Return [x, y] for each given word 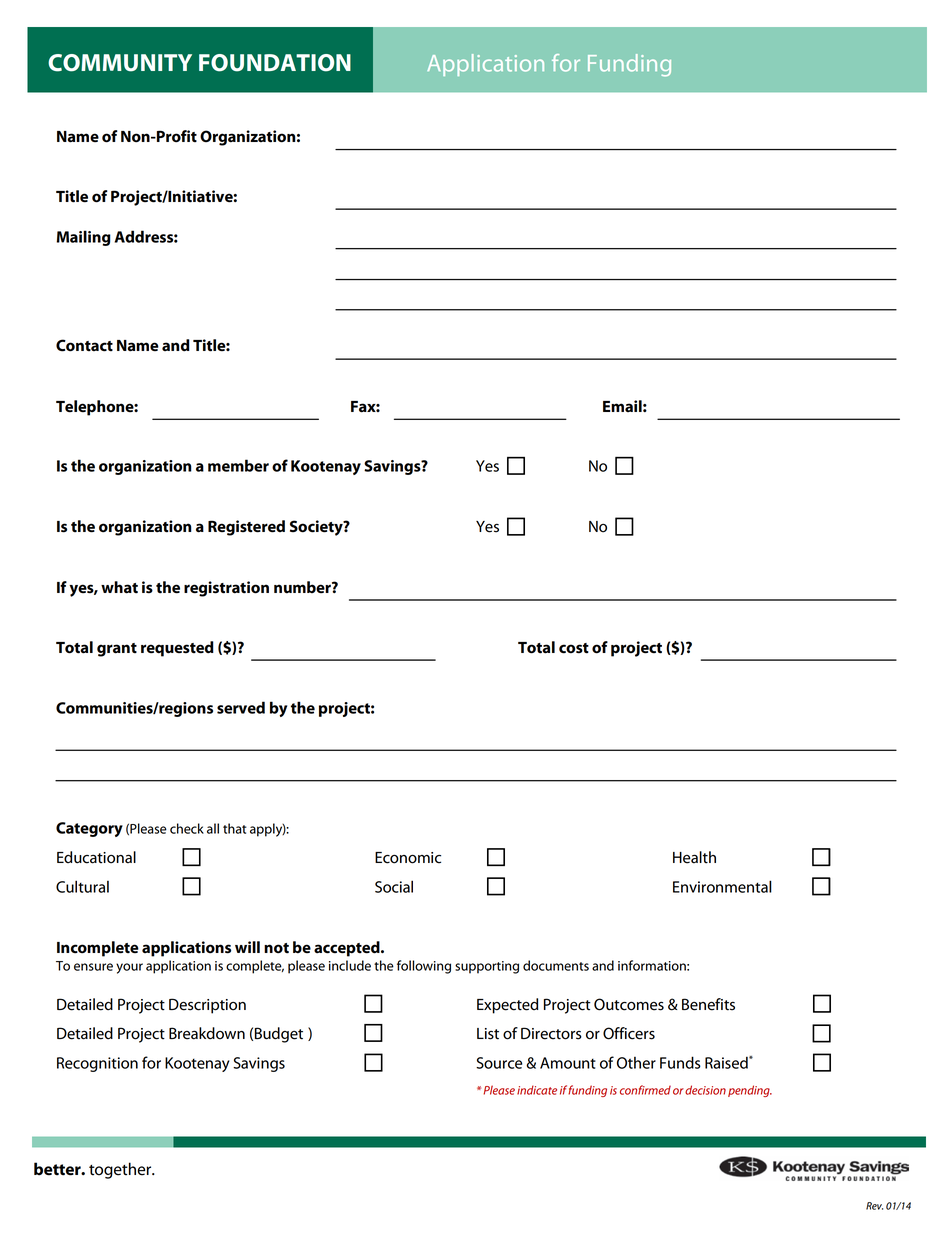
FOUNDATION [275, 63]
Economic [408, 858]
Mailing [84, 238]
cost [574, 648]
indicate [537, 1090]
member [238, 465]
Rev [874, 1206]
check [187, 828]
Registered [246, 528]
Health [694, 857]
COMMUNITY [120, 63]
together [121, 1170]
